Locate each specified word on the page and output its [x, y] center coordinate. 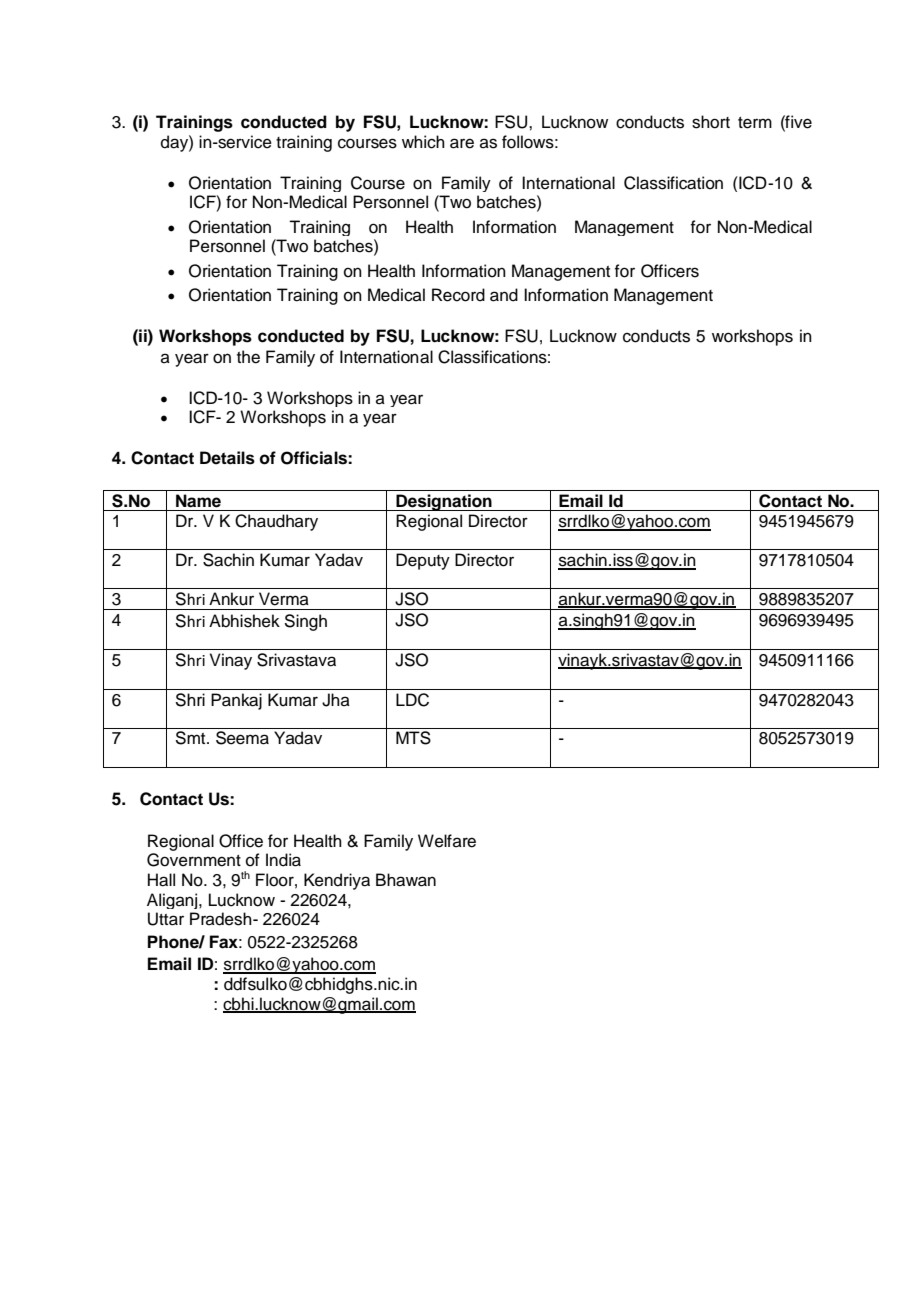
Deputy [423, 561]
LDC [412, 700]
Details [227, 458]
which [423, 142]
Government [194, 860]
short [711, 122]
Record [458, 295]
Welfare [447, 841]
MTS [413, 738]
